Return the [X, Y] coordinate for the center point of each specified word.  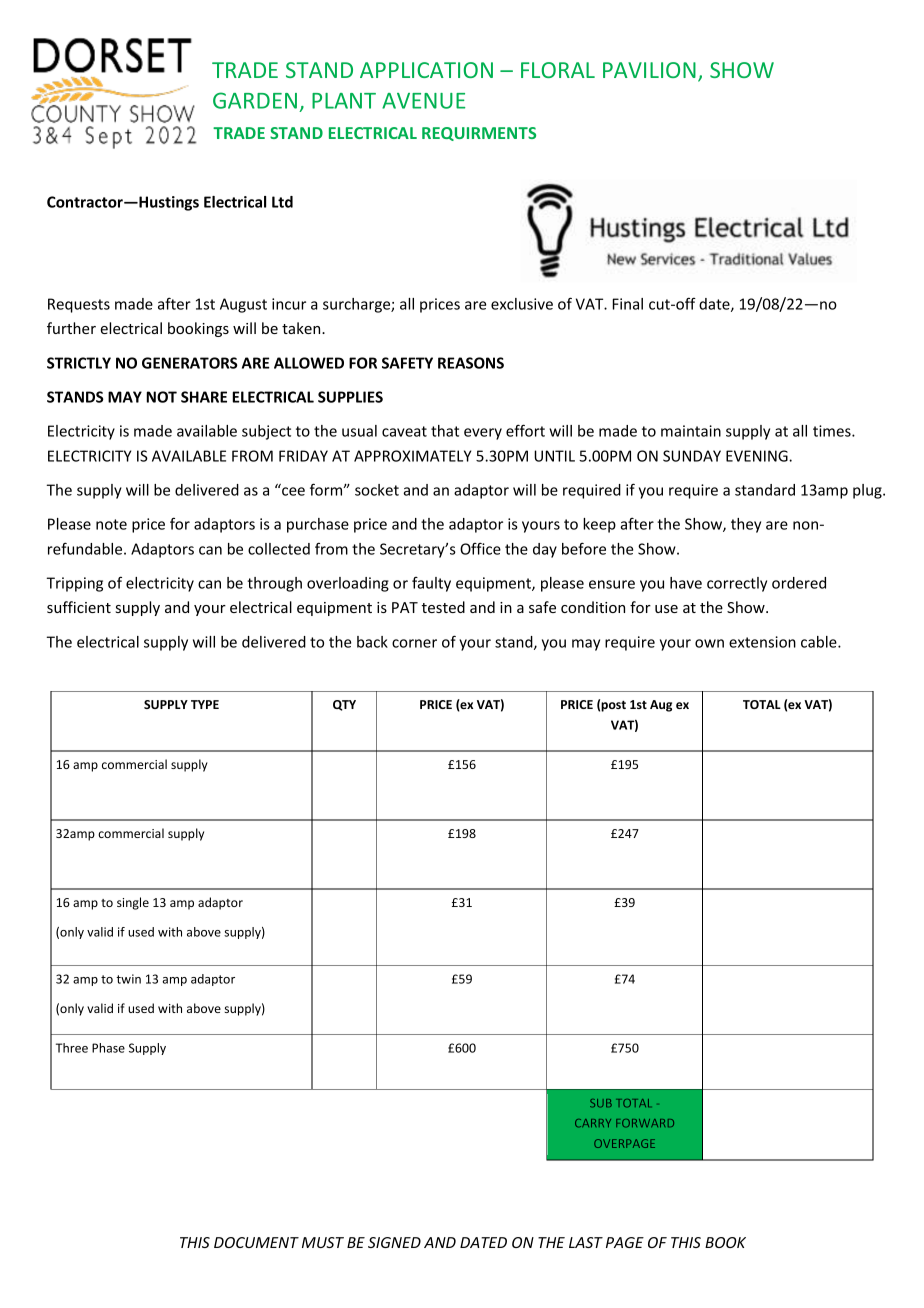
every [483, 434]
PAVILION [649, 70]
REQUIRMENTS [479, 134]
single [133, 903]
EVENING [758, 456]
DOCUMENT [256, 1242]
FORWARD [645, 1123]
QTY [344, 705]
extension [762, 642]
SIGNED [394, 1242]
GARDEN [255, 100]
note [111, 524]
